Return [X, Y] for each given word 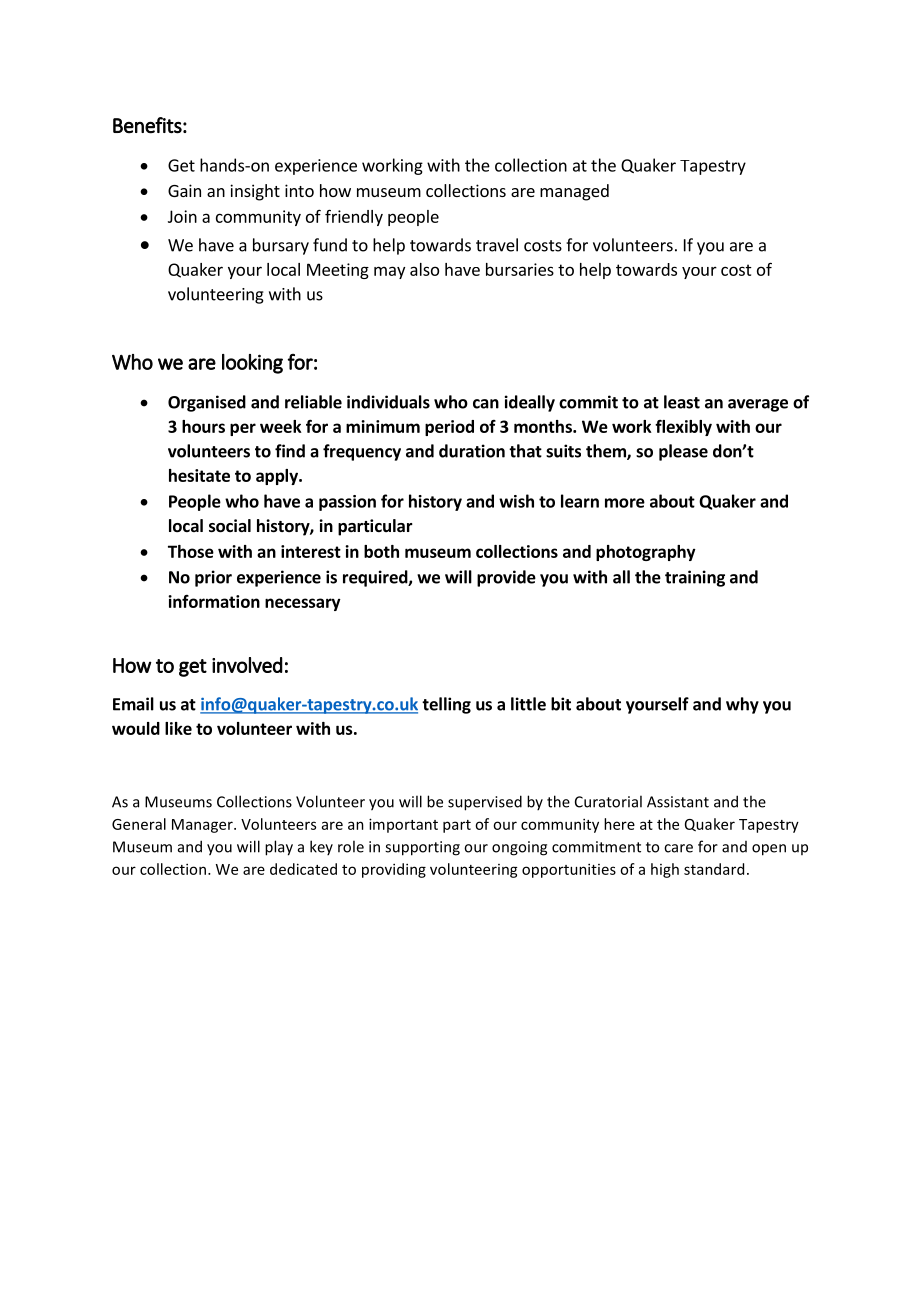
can [486, 404]
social [230, 526]
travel [497, 245]
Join [182, 216]
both [381, 551]
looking [252, 364]
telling [446, 705]
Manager [203, 826]
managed [574, 192]
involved [247, 665]
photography [646, 553]
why [742, 705]
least [682, 402]
